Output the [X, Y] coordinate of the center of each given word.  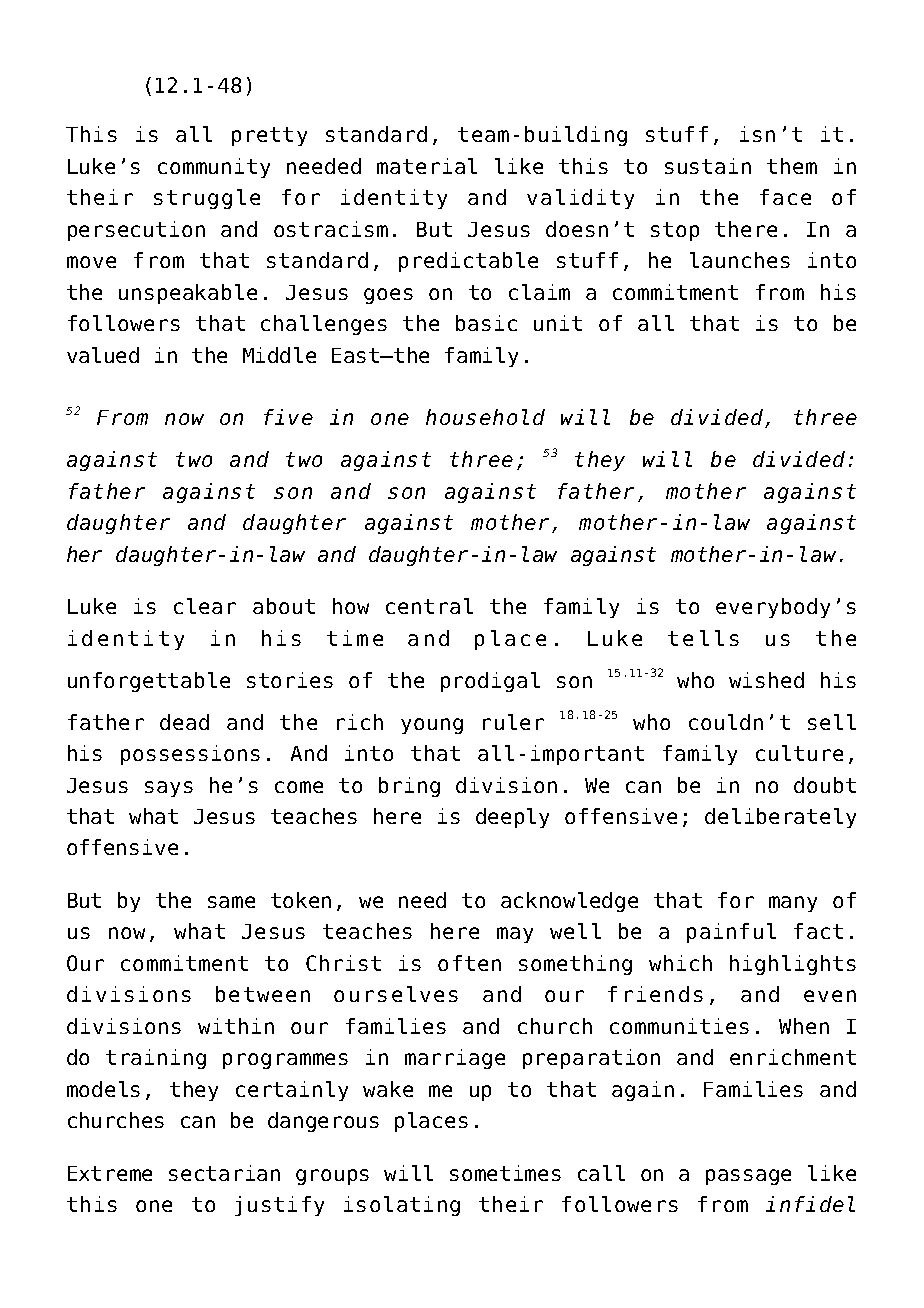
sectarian [224, 1173]
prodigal [490, 682]
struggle [207, 199]
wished [766, 680]
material [427, 166]
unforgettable [149, 682]
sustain [708, 166]
